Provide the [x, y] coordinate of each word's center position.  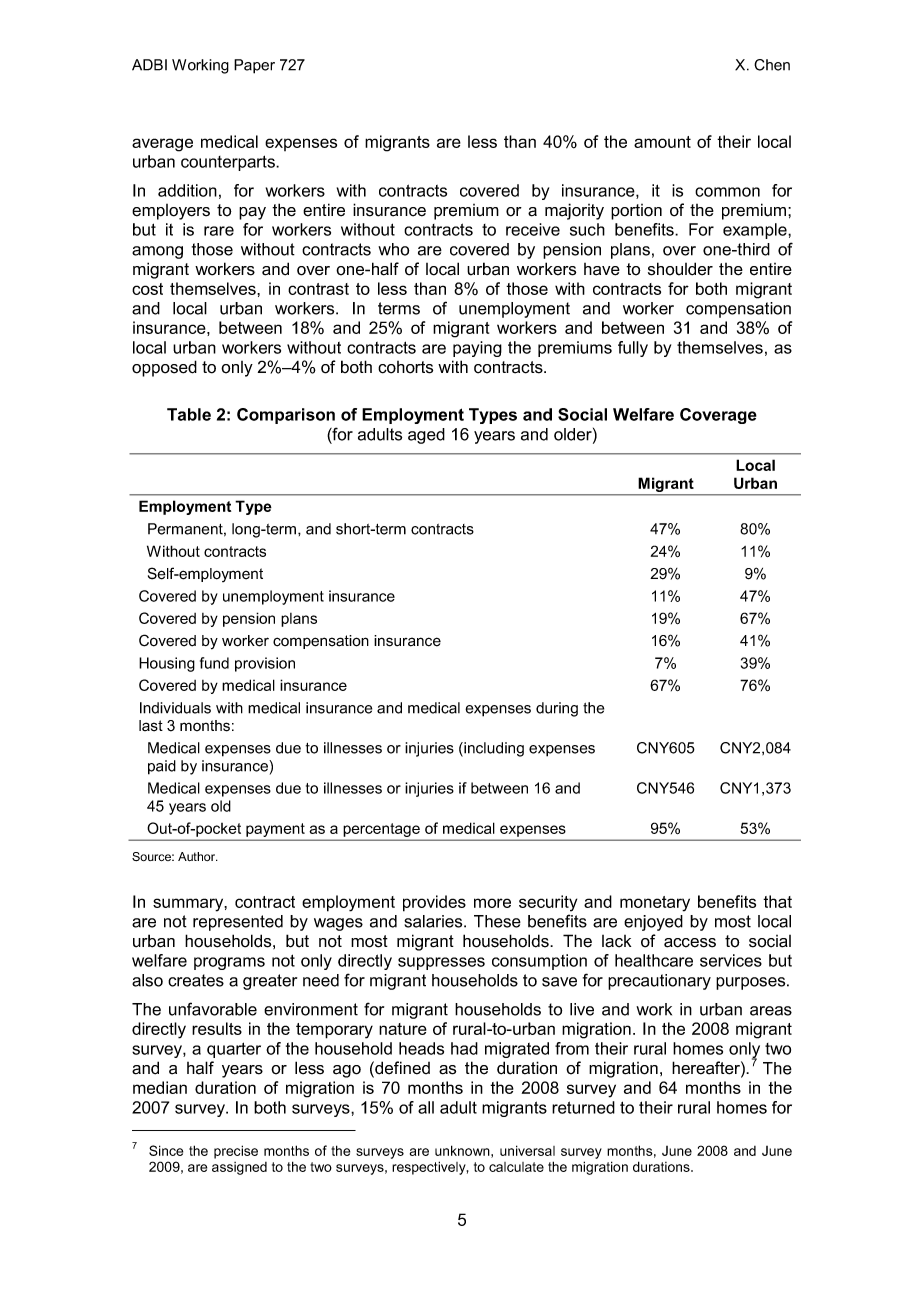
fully [633, 349]
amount [662, 142]
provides [434, 903]
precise [236, 1152]
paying [477, 349]
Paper [254, 66]
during [557, 709]
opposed [164, 368]
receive [533, 229]
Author [198, 856]
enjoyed [653, 923]
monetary [655, 904]
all [426, 1107]
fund [214, 663]
